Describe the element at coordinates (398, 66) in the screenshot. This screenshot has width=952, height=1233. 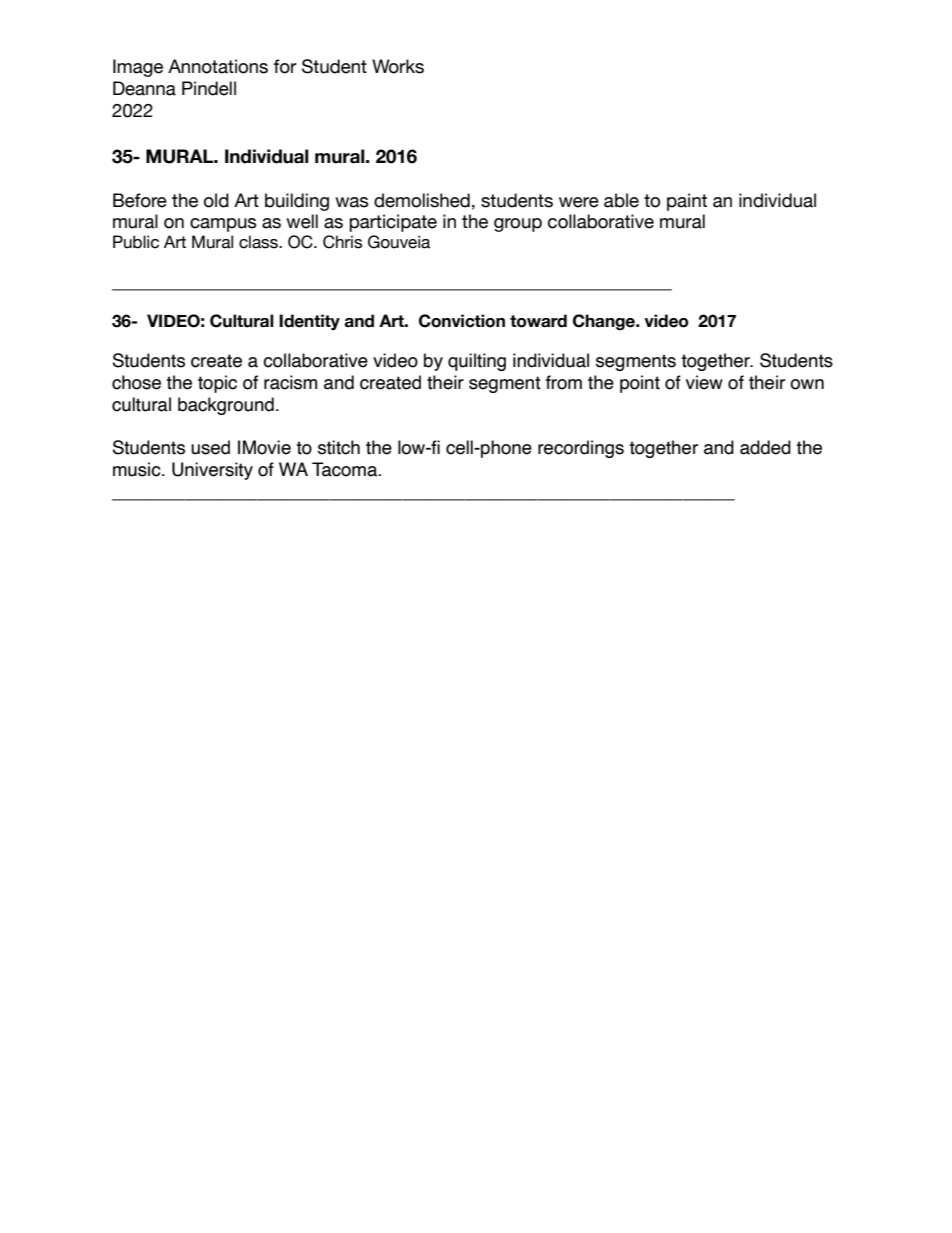
I see `Works` at that location.
